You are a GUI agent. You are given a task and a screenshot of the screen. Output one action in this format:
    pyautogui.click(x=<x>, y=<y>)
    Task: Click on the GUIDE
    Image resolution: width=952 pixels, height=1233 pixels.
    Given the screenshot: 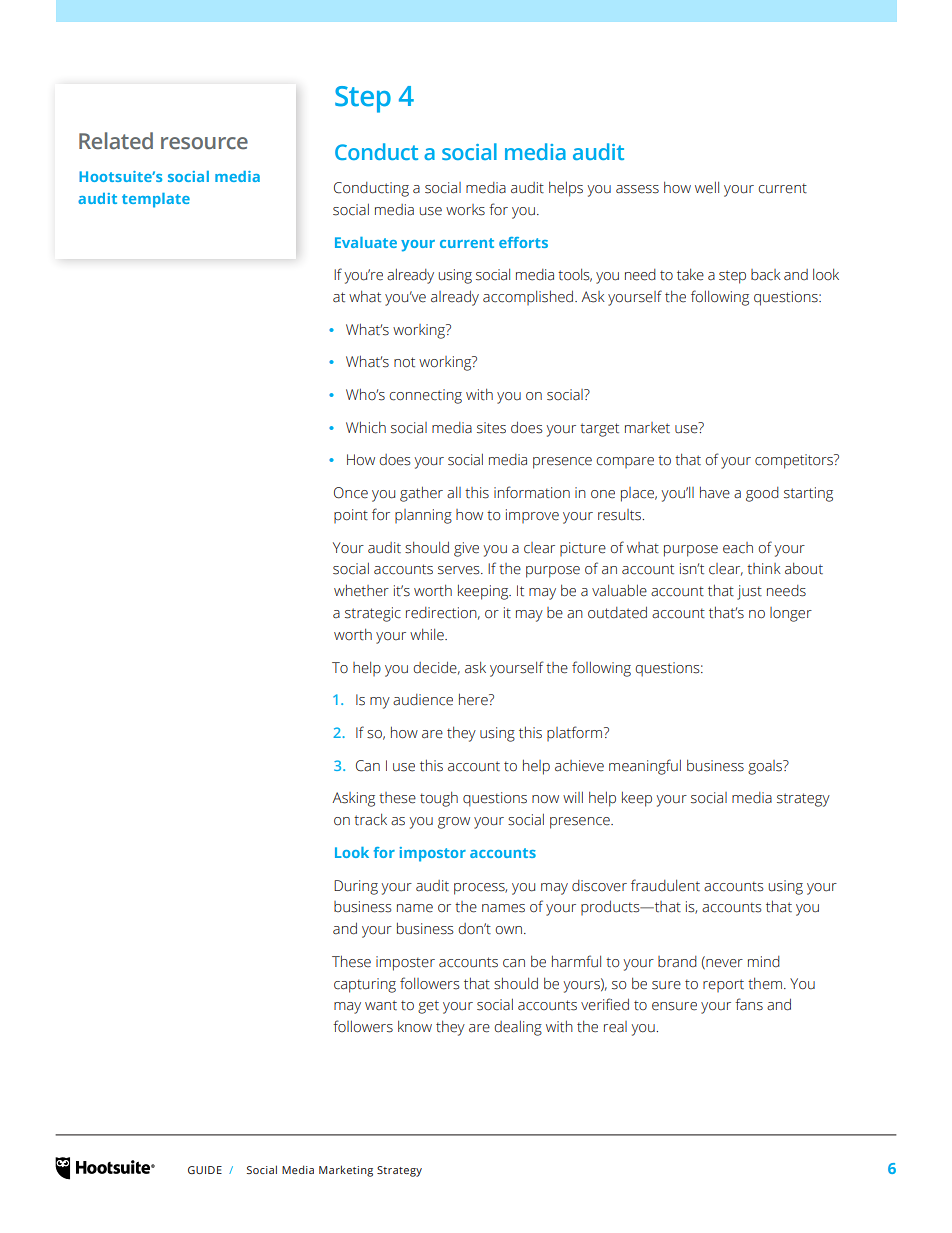 What is the action you would take?
    pyautogui.click(x=205, y=1170)
